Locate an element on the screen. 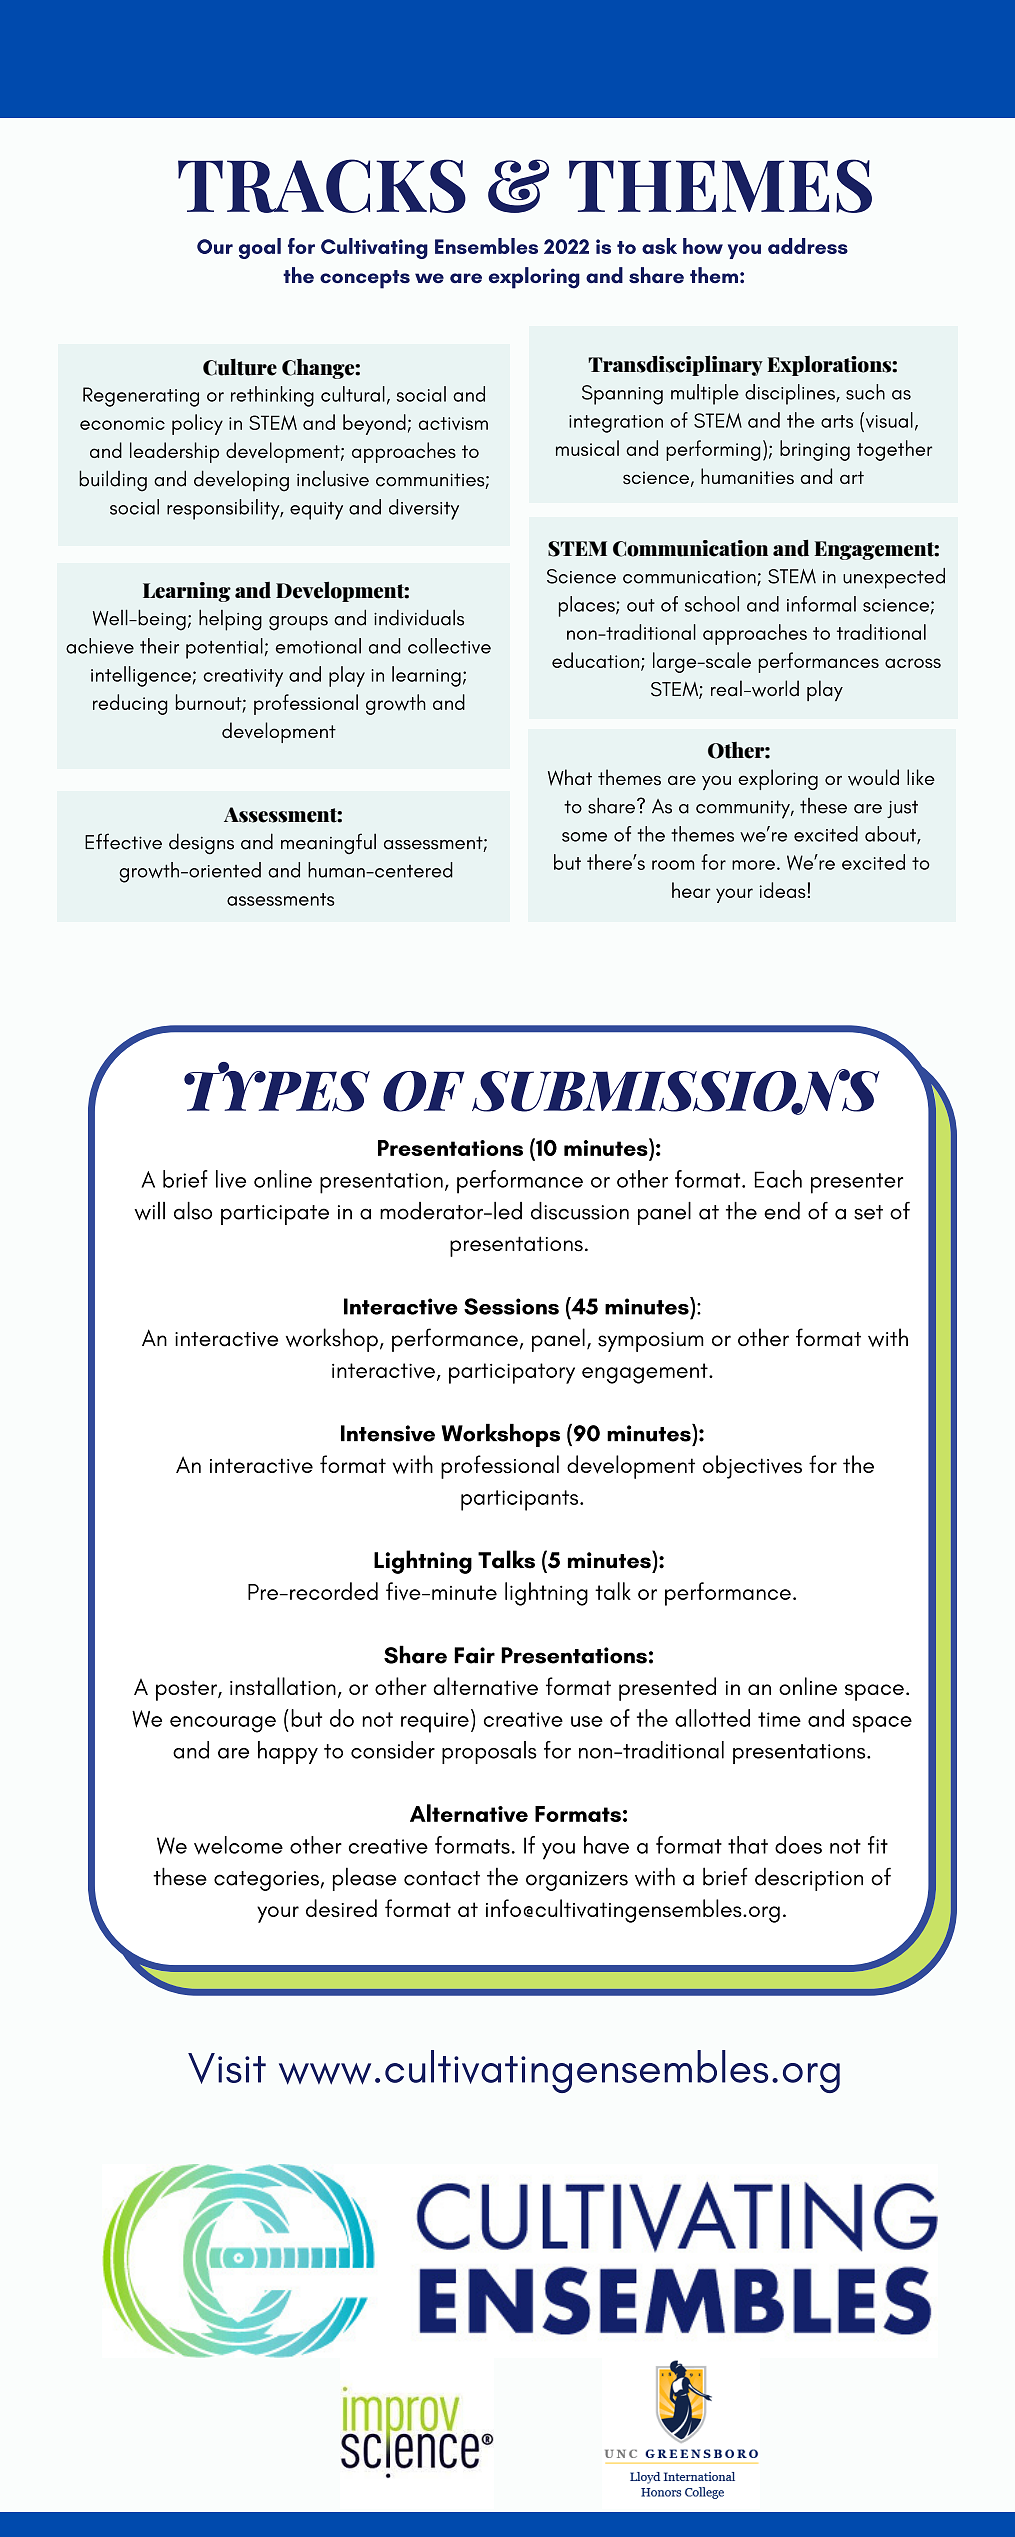  also is located at coordinates (193, 1211).
